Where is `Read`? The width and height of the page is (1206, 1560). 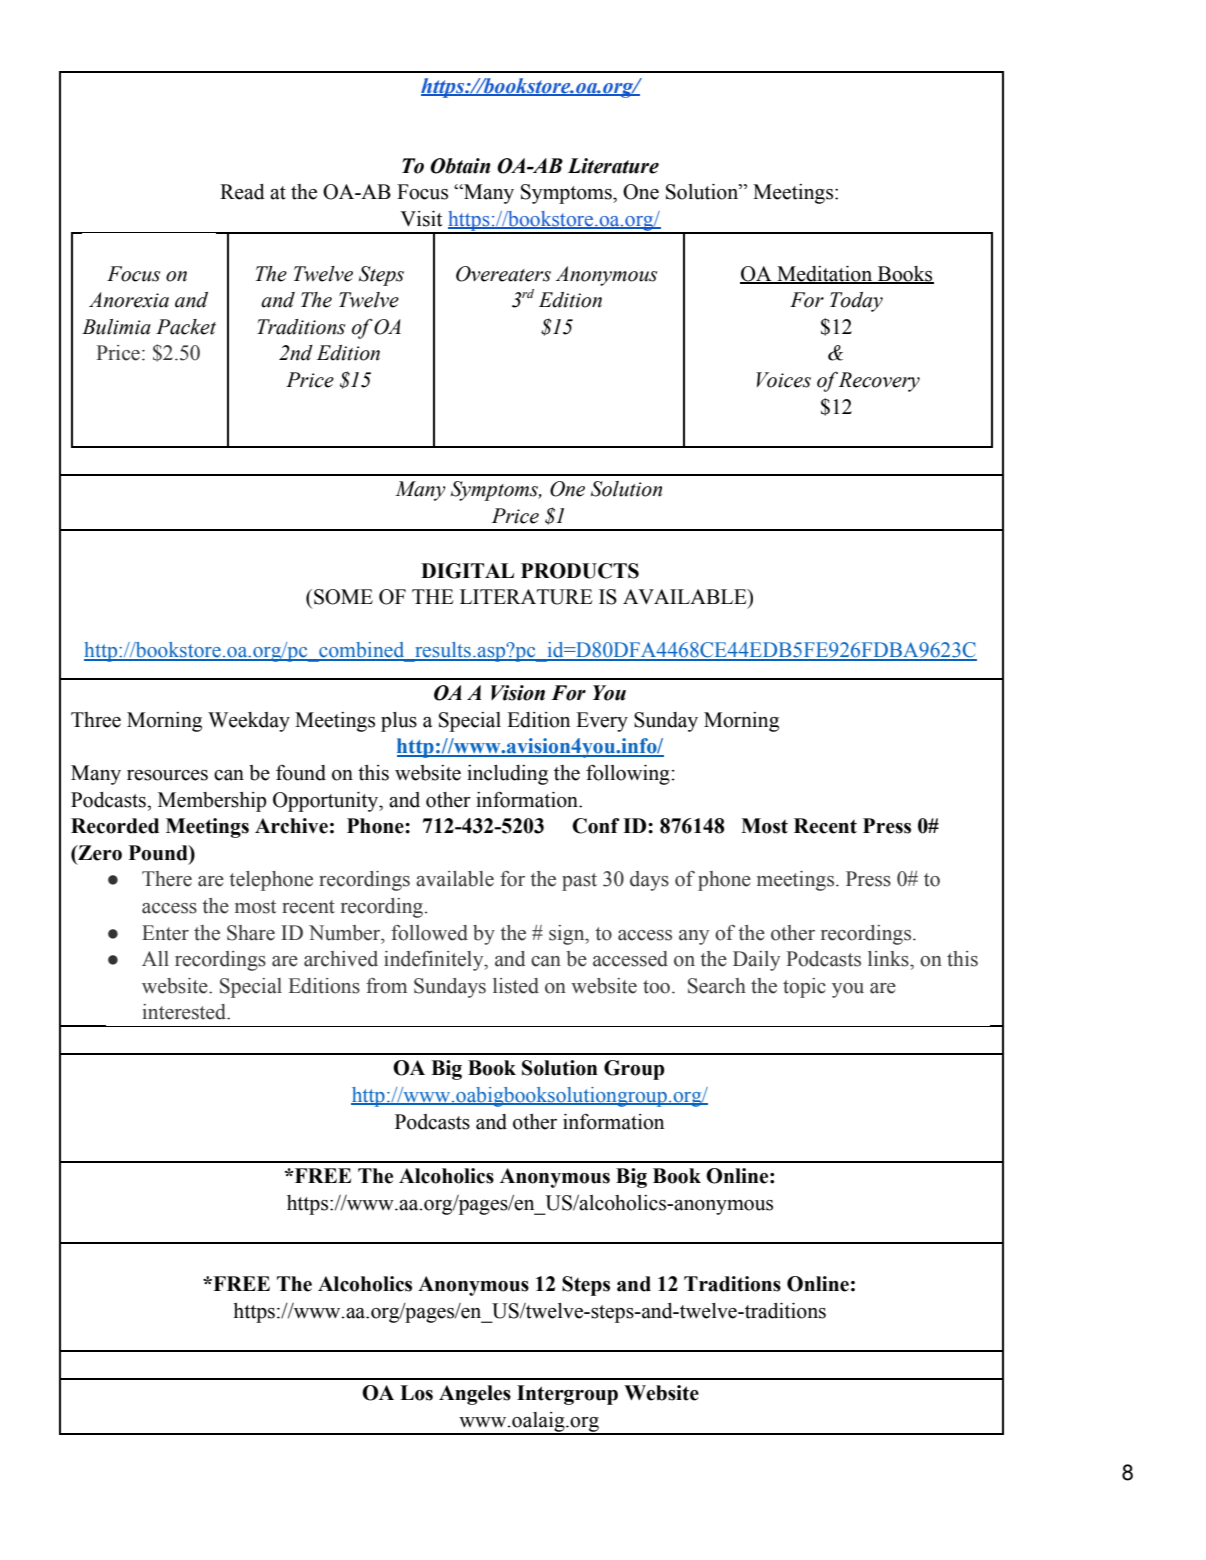 Read is located at coordinates (242, 192).
